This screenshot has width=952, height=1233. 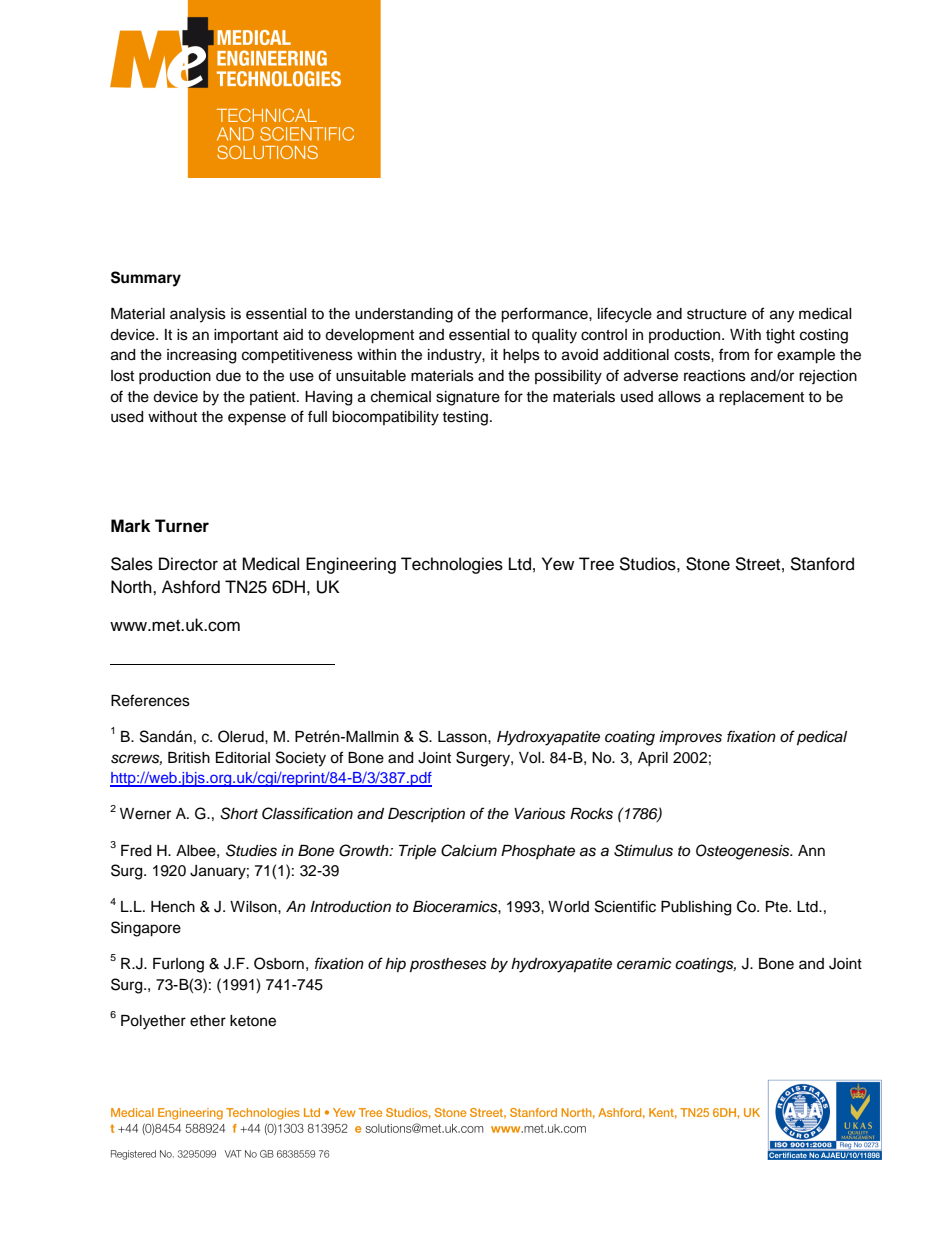 I want to click on structure, so click(x=717, y=314).
